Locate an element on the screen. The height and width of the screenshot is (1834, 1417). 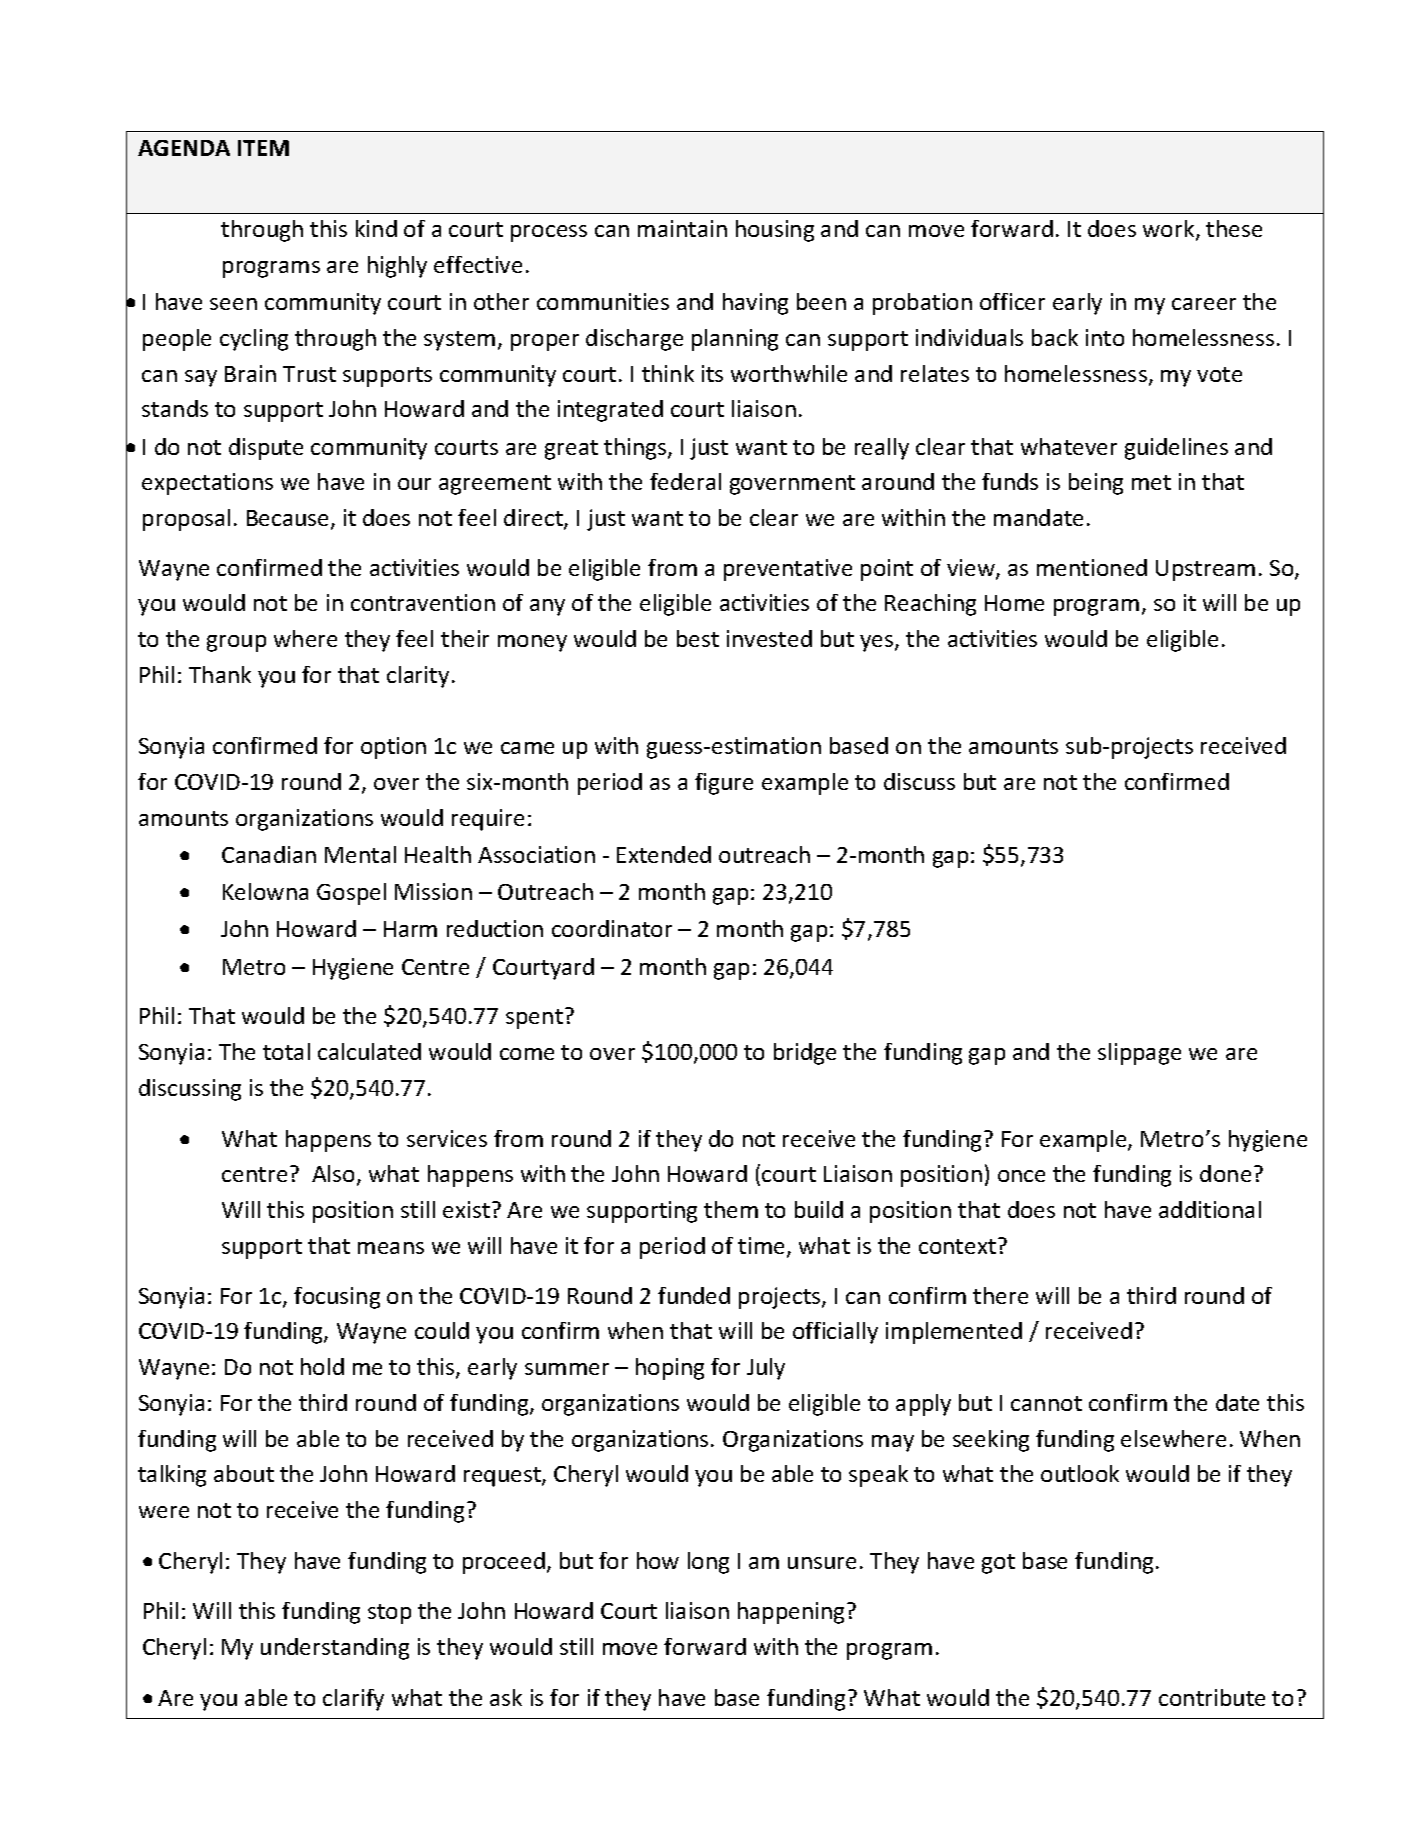
understanding is located at coordinates (335, 1649).
